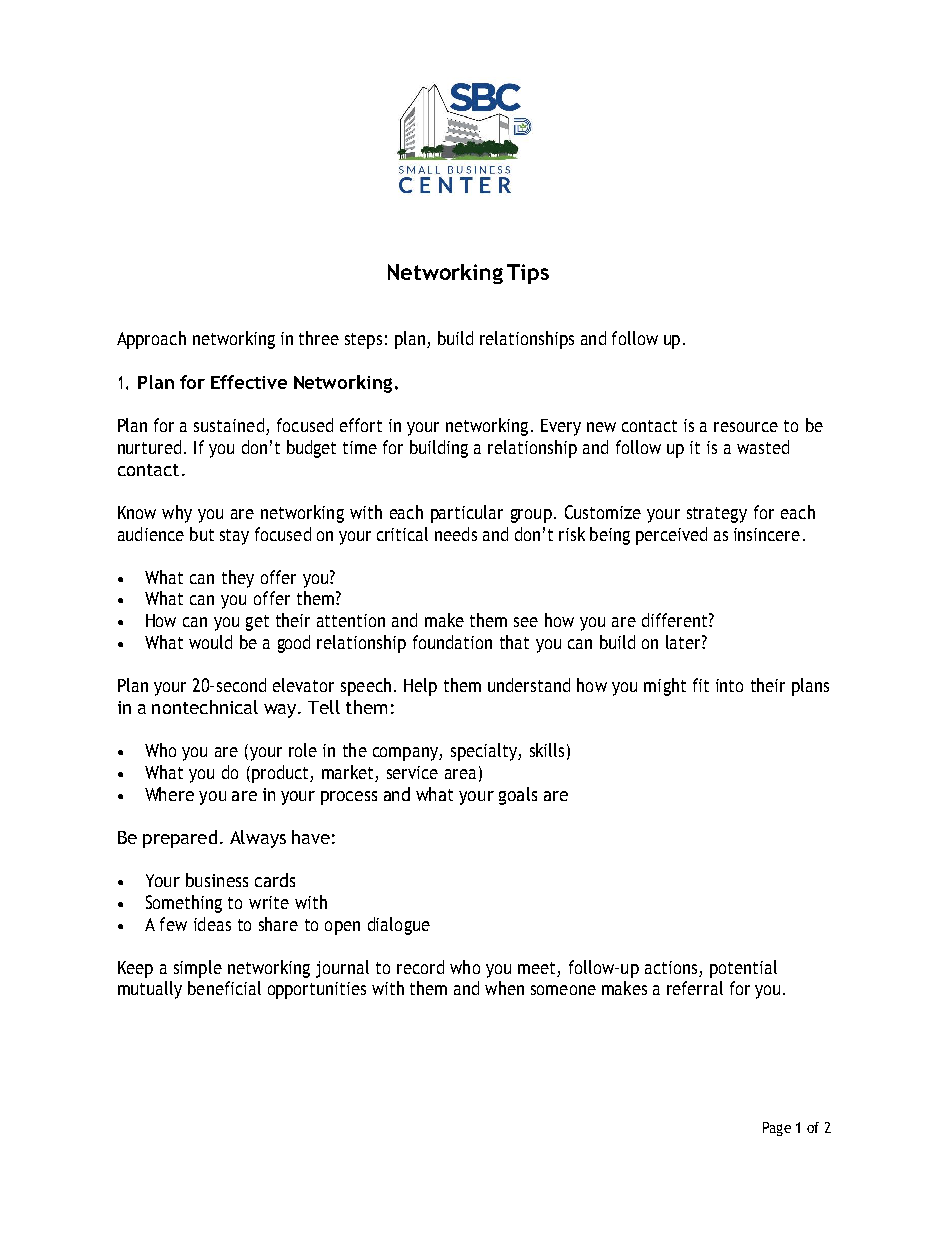 This screenshot has width=952, height=1233. Describe the element at coordinates (238, 579) in the screenshot. I see `they` at that location.
